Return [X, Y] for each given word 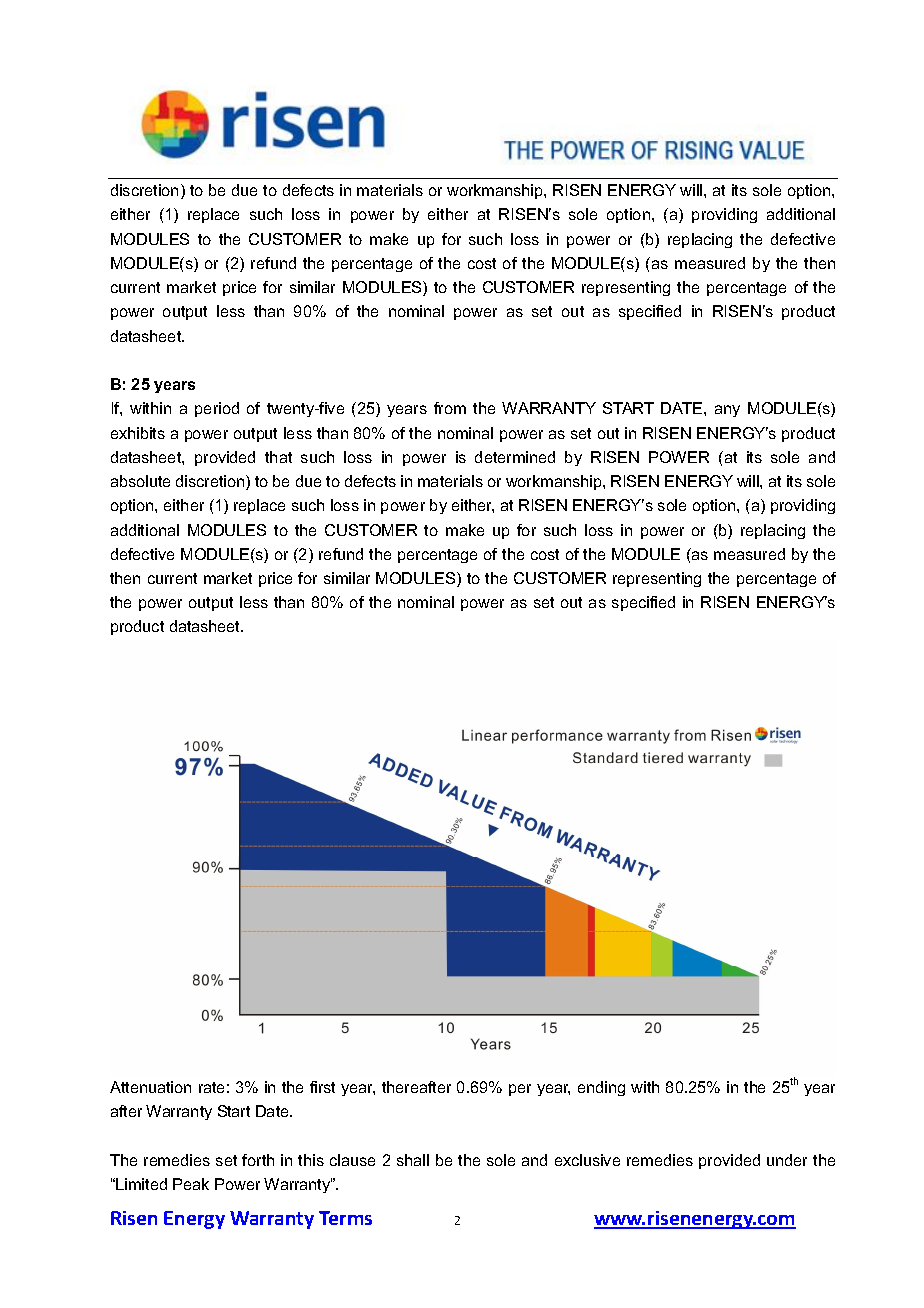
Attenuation [150, 1087]
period [217, 409]
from [450, 408]
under [787, 1160]
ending [601, 1088]
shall [413, 1160]
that [278, 457]
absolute [140, 481]
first [322, 1087]
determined [515, 457]
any [727, 411]
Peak [191, 1184]
